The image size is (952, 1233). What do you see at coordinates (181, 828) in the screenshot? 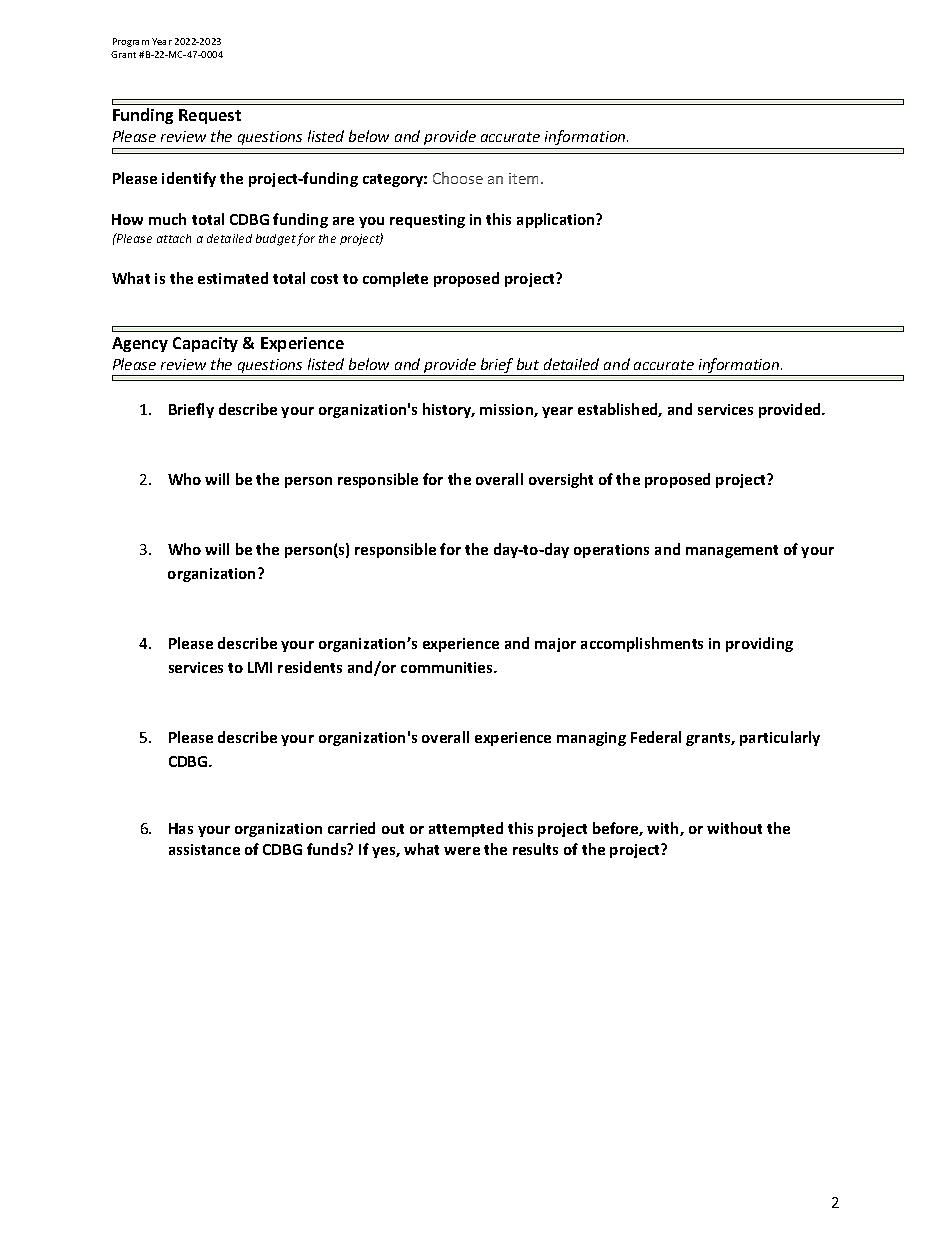
I see `Has` at bounding box center [181, 828].
